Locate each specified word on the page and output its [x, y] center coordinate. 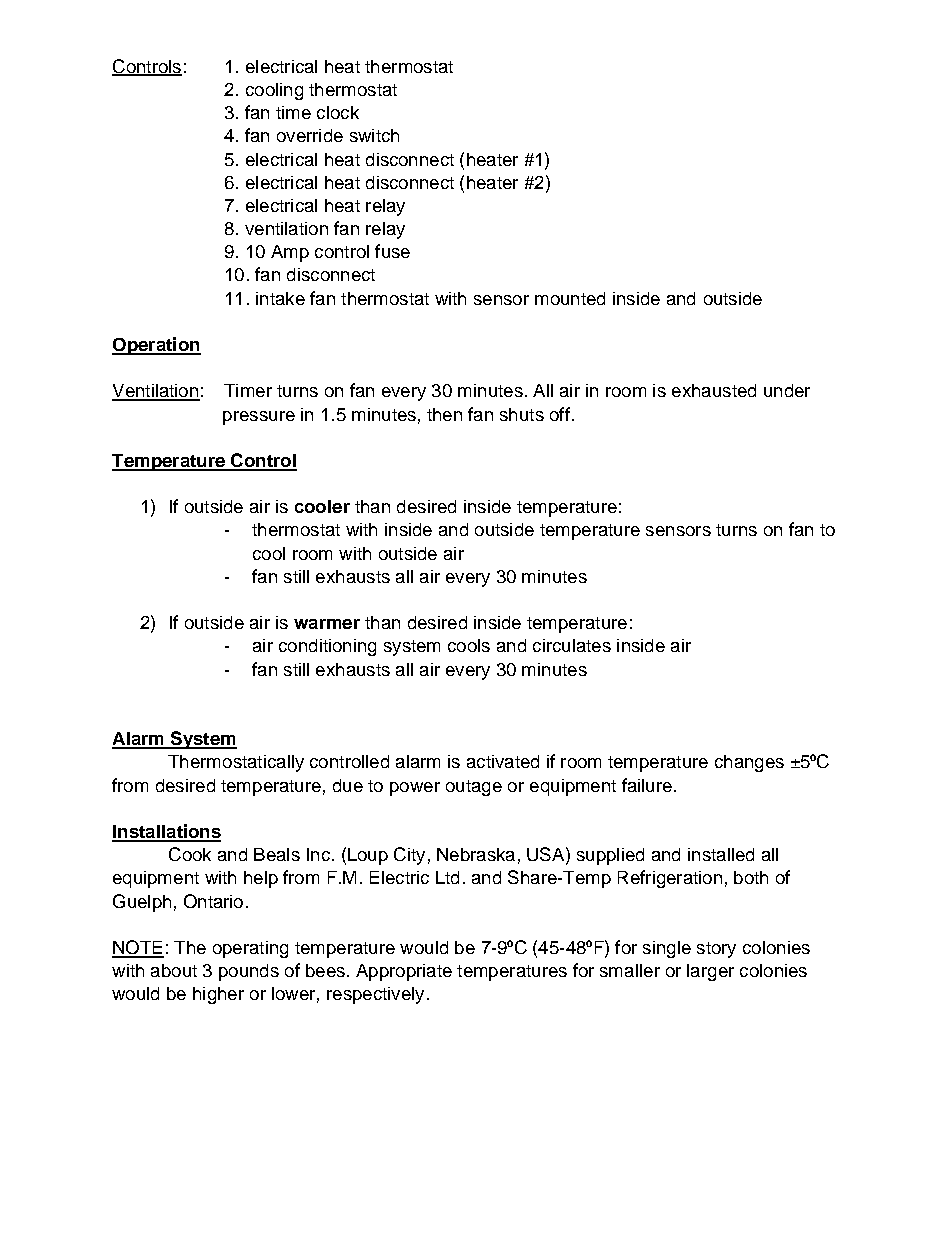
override [310, 135]
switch [374, 135]
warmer [327, 624]
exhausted [714, 390]
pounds [249, 972]
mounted [570, 298]
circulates [572, 645]
